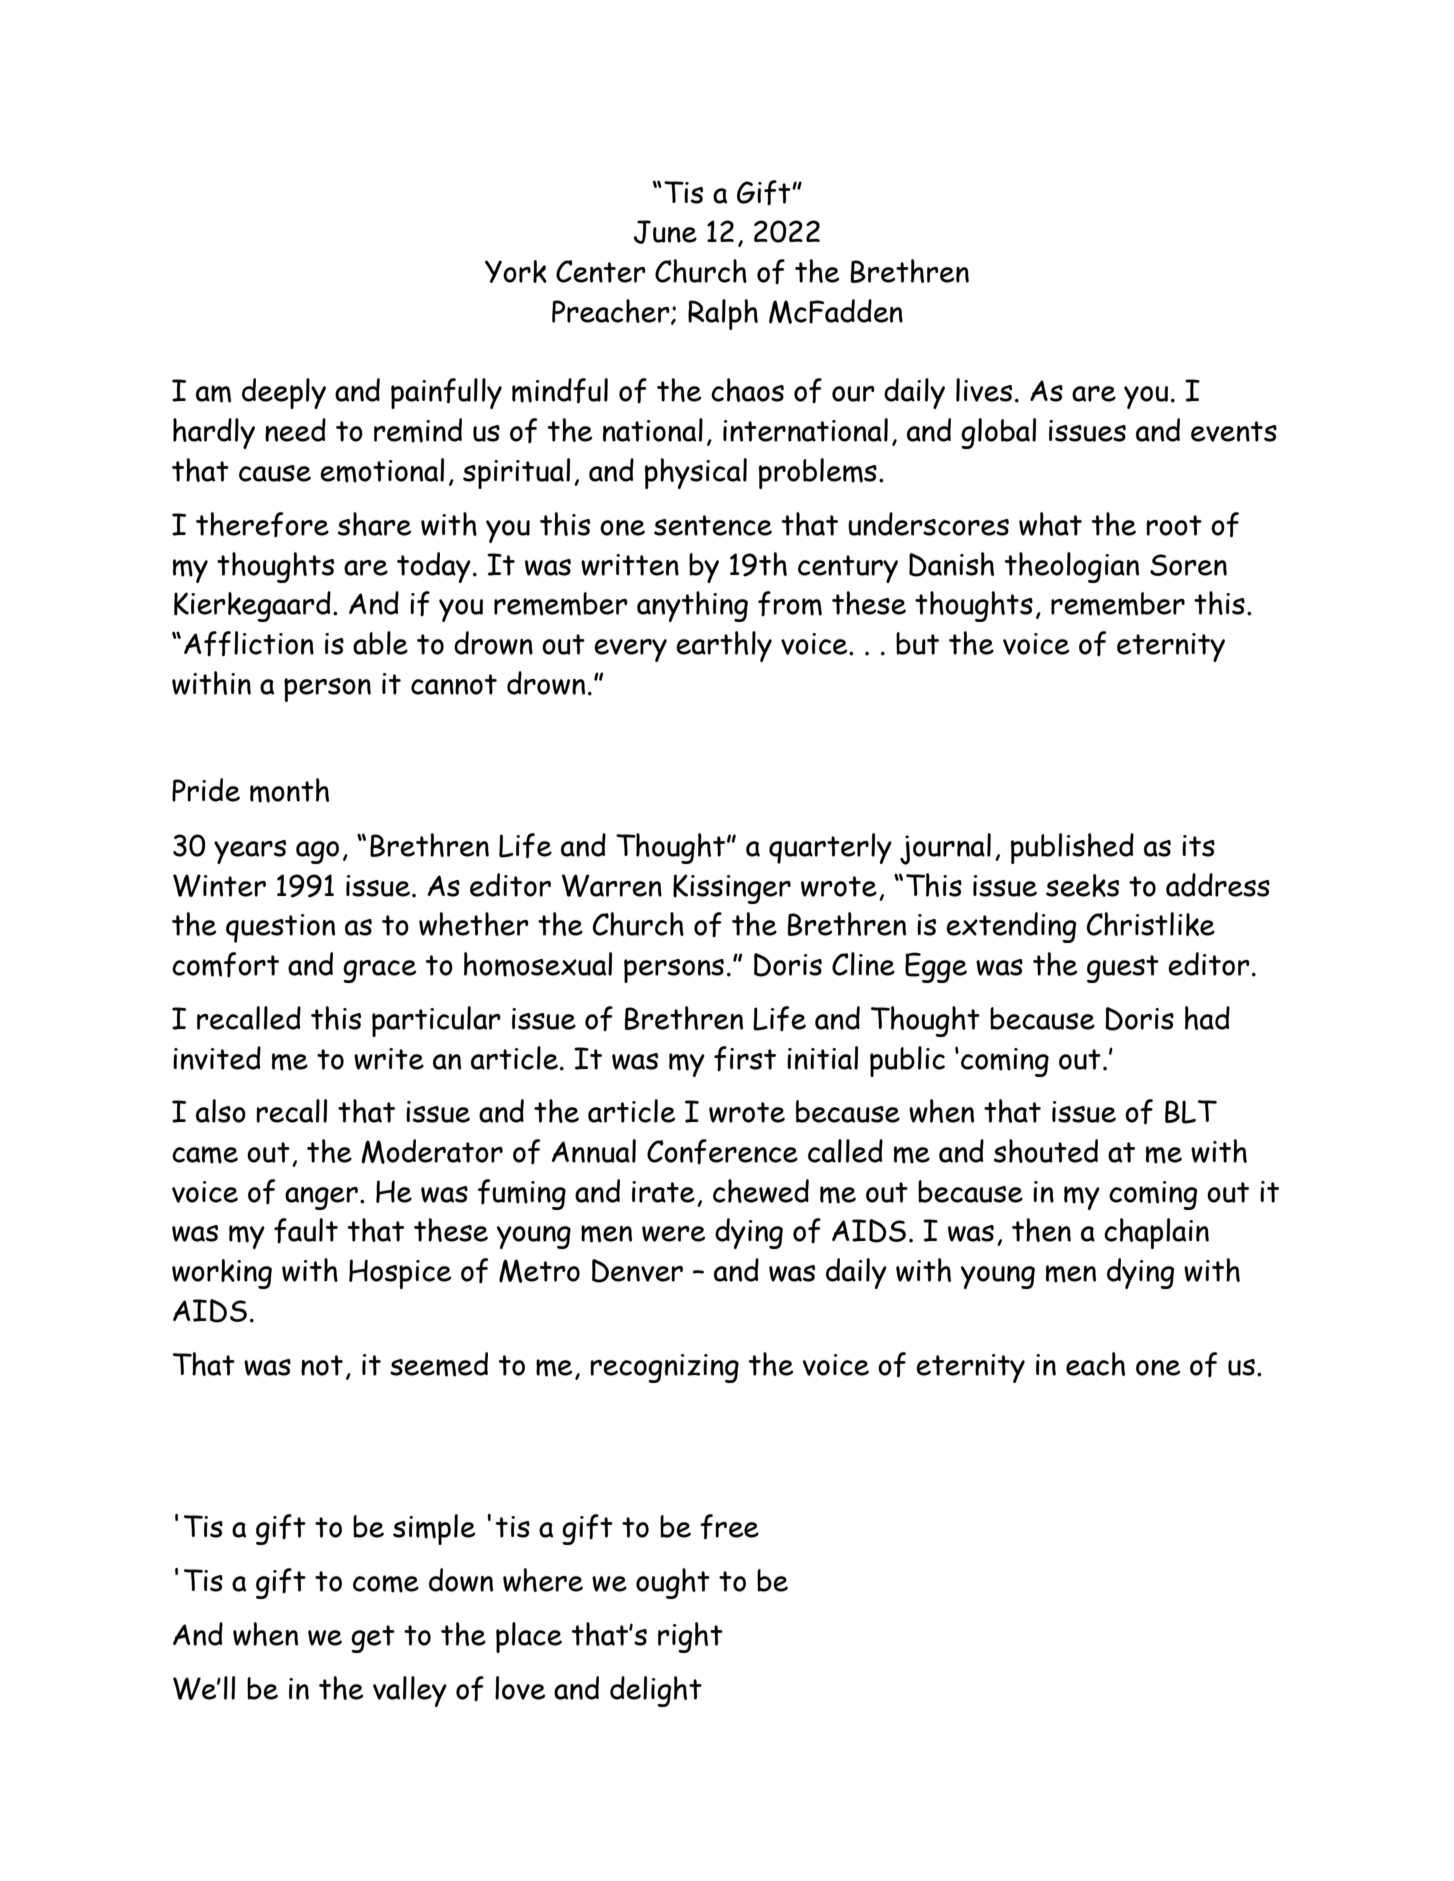 The image size is (1454, 1881). I want to click on theologian, so click(1072, 567).
